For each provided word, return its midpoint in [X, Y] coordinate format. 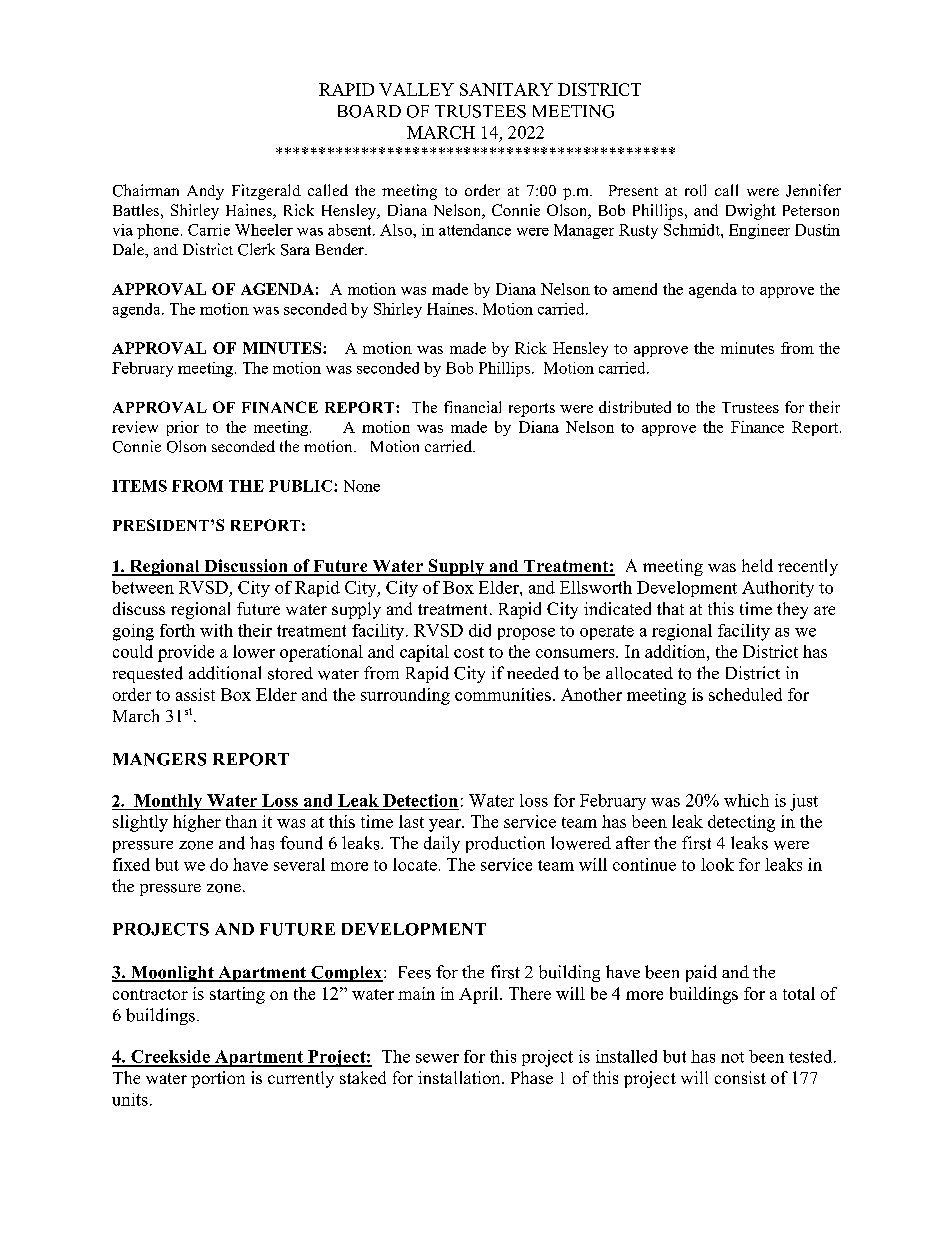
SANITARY [506, 89]
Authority [778, 589]
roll [695, 190]
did [480, 630]
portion [218, 1079]
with [216, 630]
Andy [205, 192]
